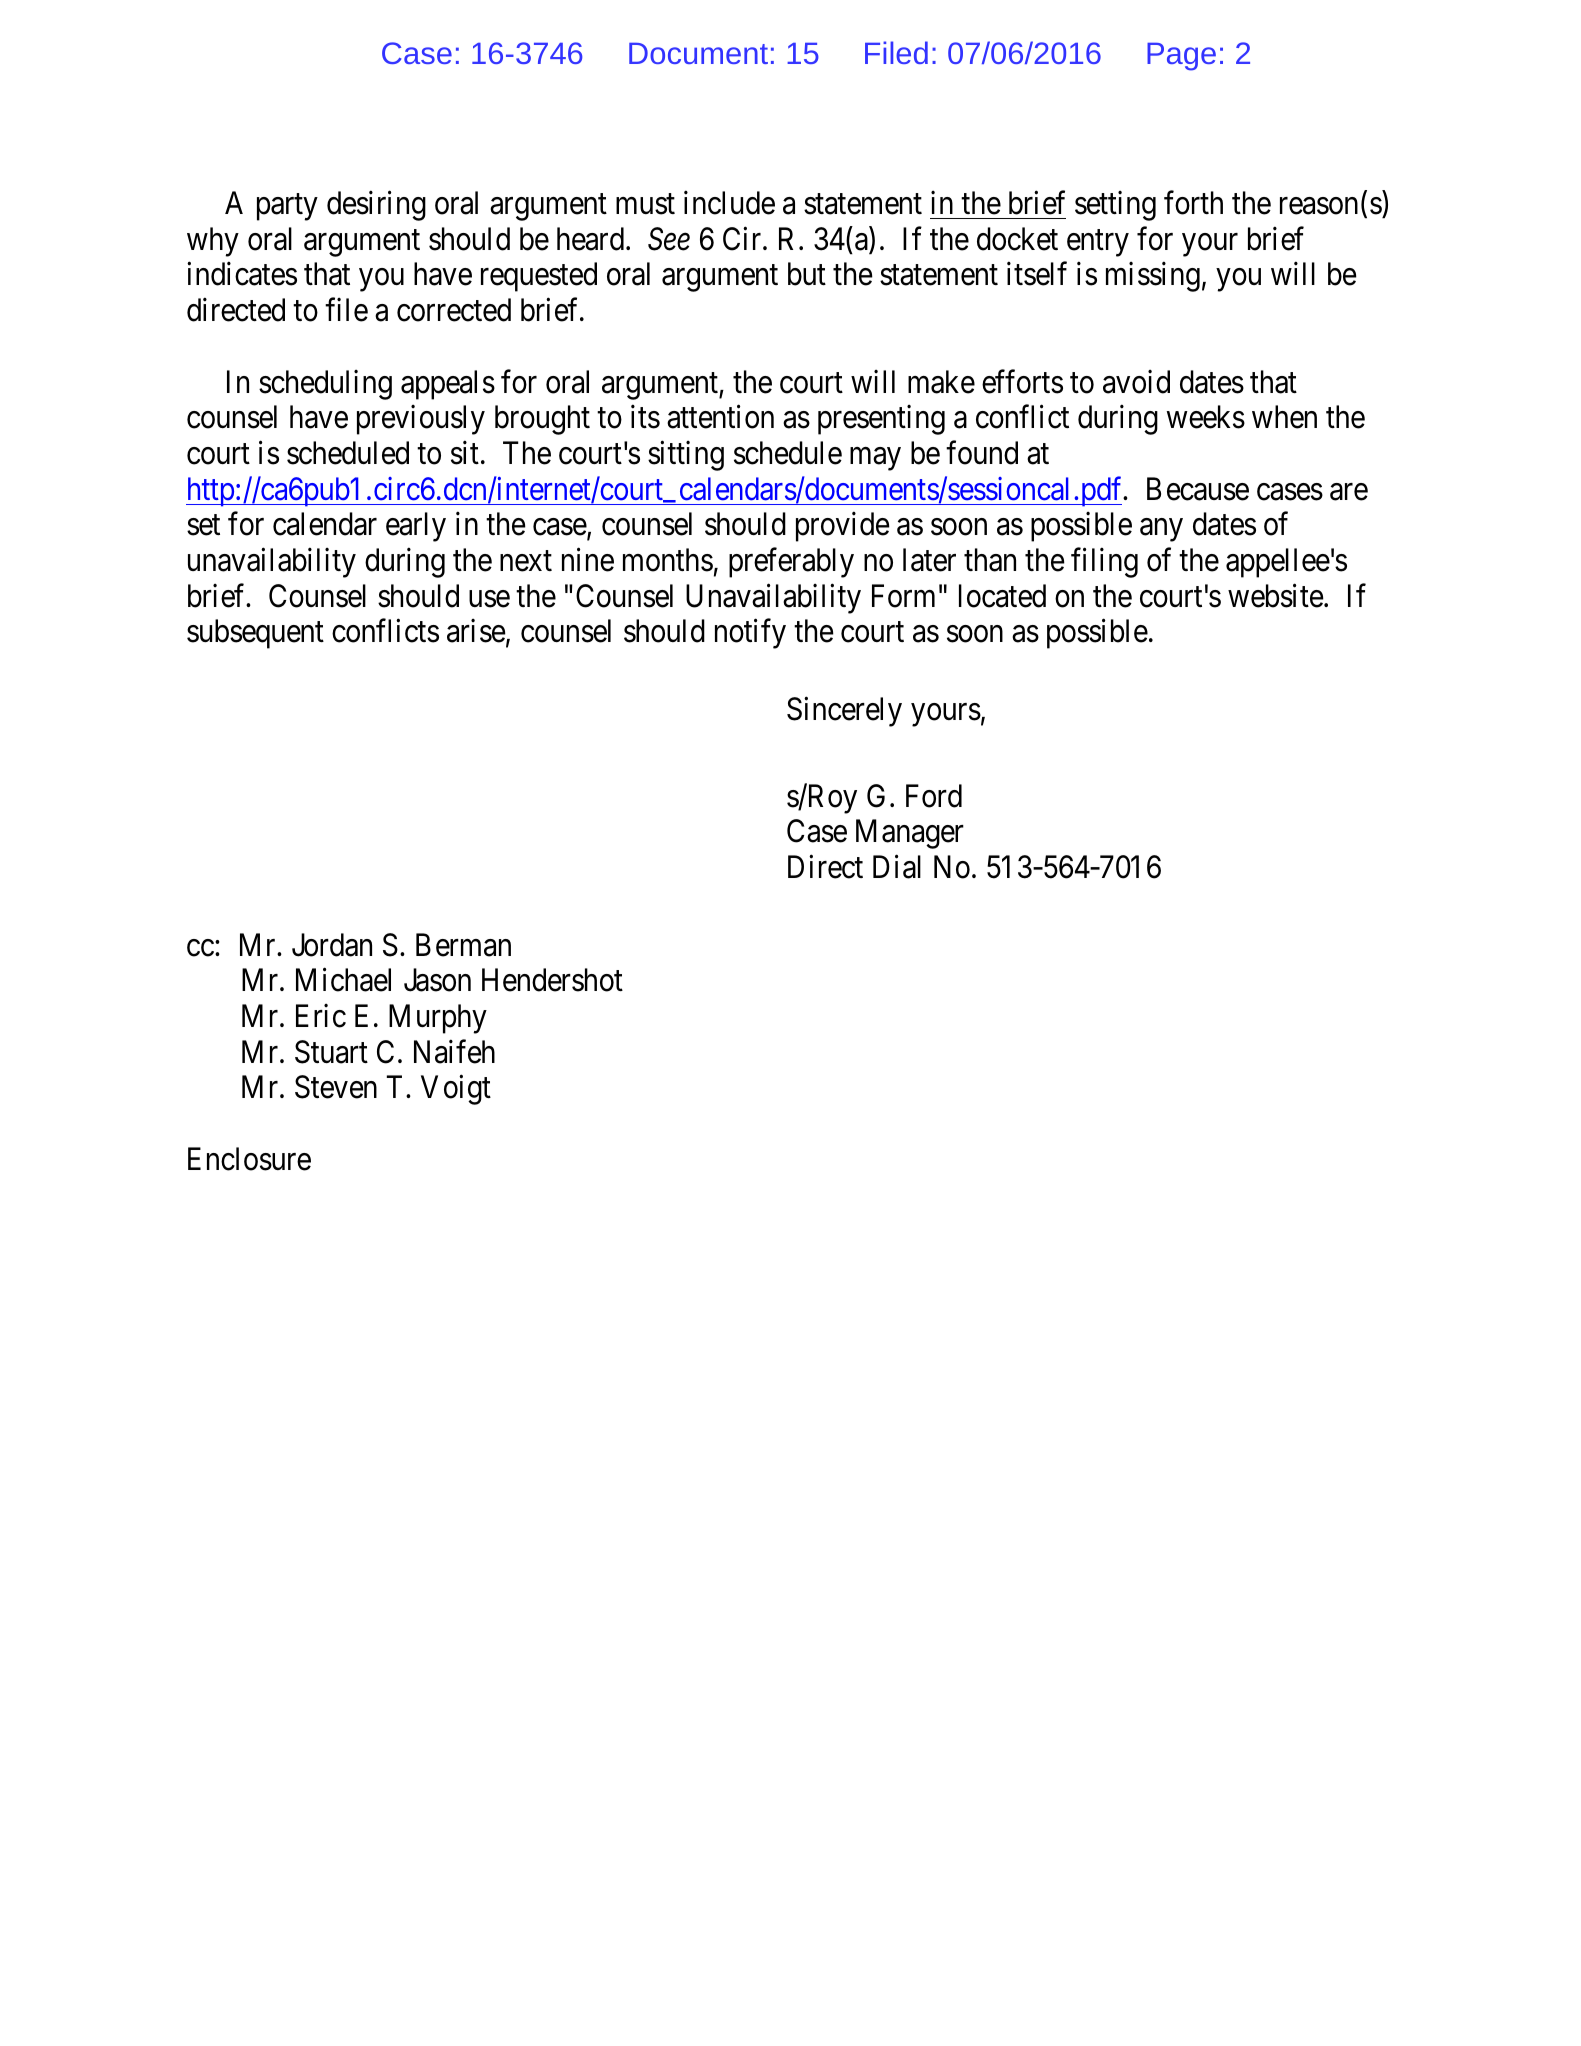 The image size is (1581, 2046). I want to click on Ford, so click(934, 796).
